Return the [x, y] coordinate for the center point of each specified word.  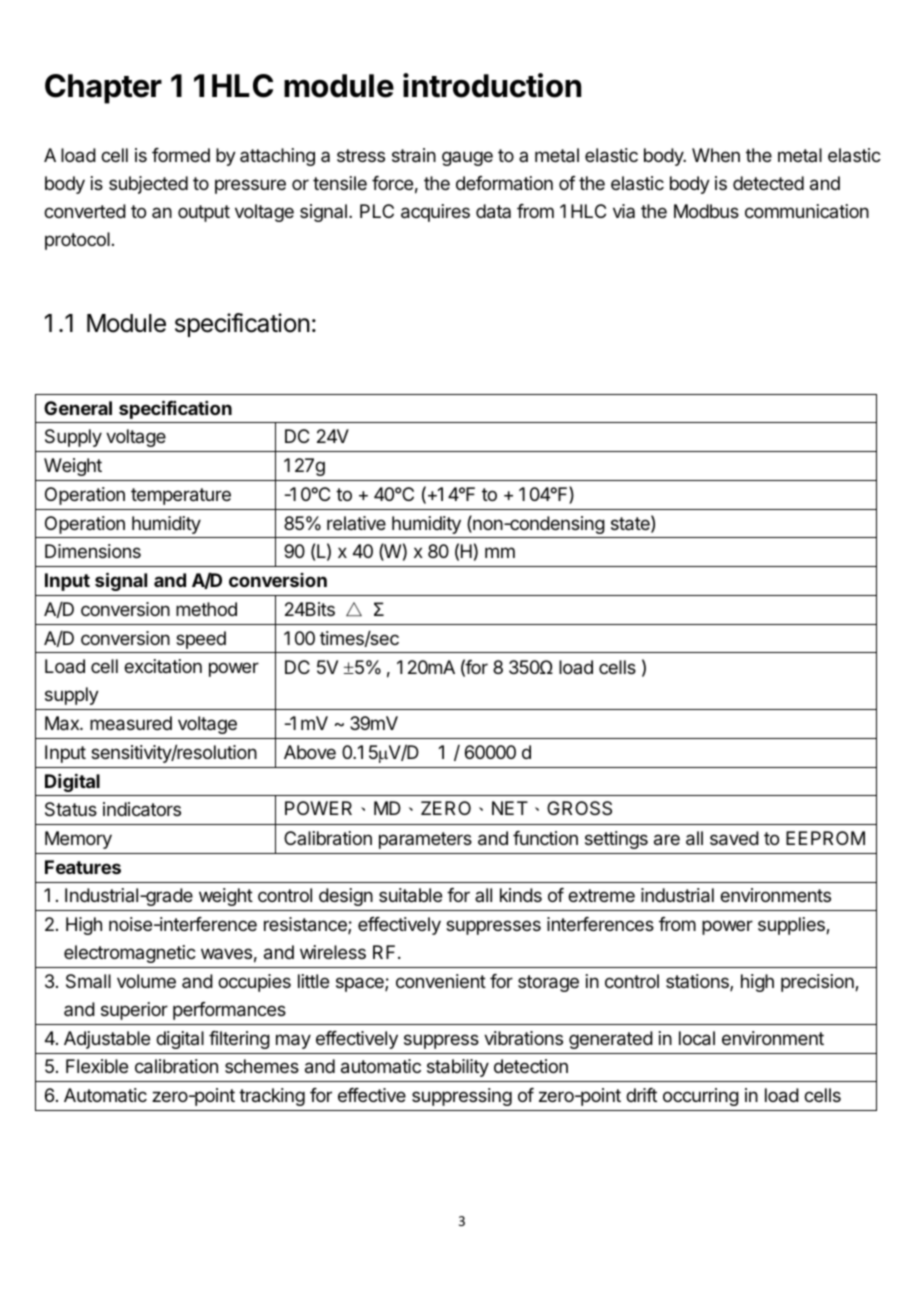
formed [181, 155]
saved [734, 838]
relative [356, 523]
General [78, 408]
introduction [492, 85]
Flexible [97, 1066]
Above [310, 752]
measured [131, 723]
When [716, 155]
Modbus [706, 211]
